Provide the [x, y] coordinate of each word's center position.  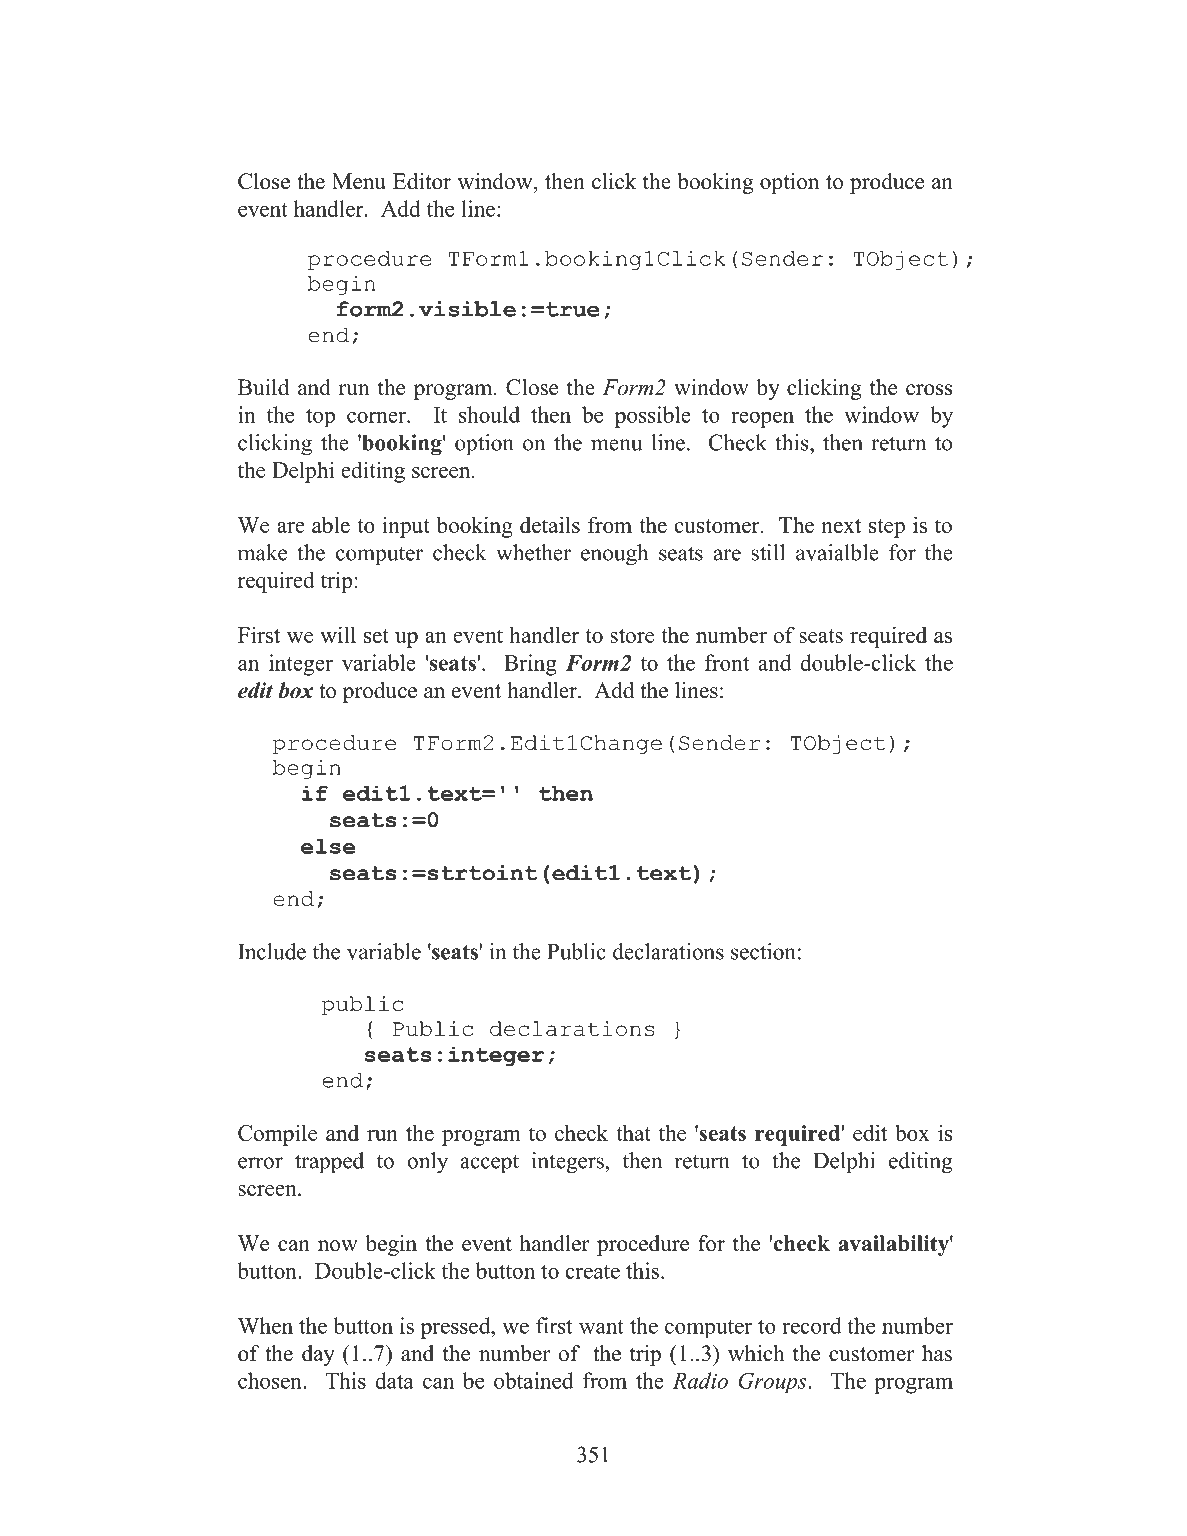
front [727, 662]
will [338, 634]
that [633, 1132]
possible [653, 417]
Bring [530, 665]
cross [929, 390]
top [320, 418]
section [763, 951]
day [318, 1355]
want [601, 1327]
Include [272, 951]
